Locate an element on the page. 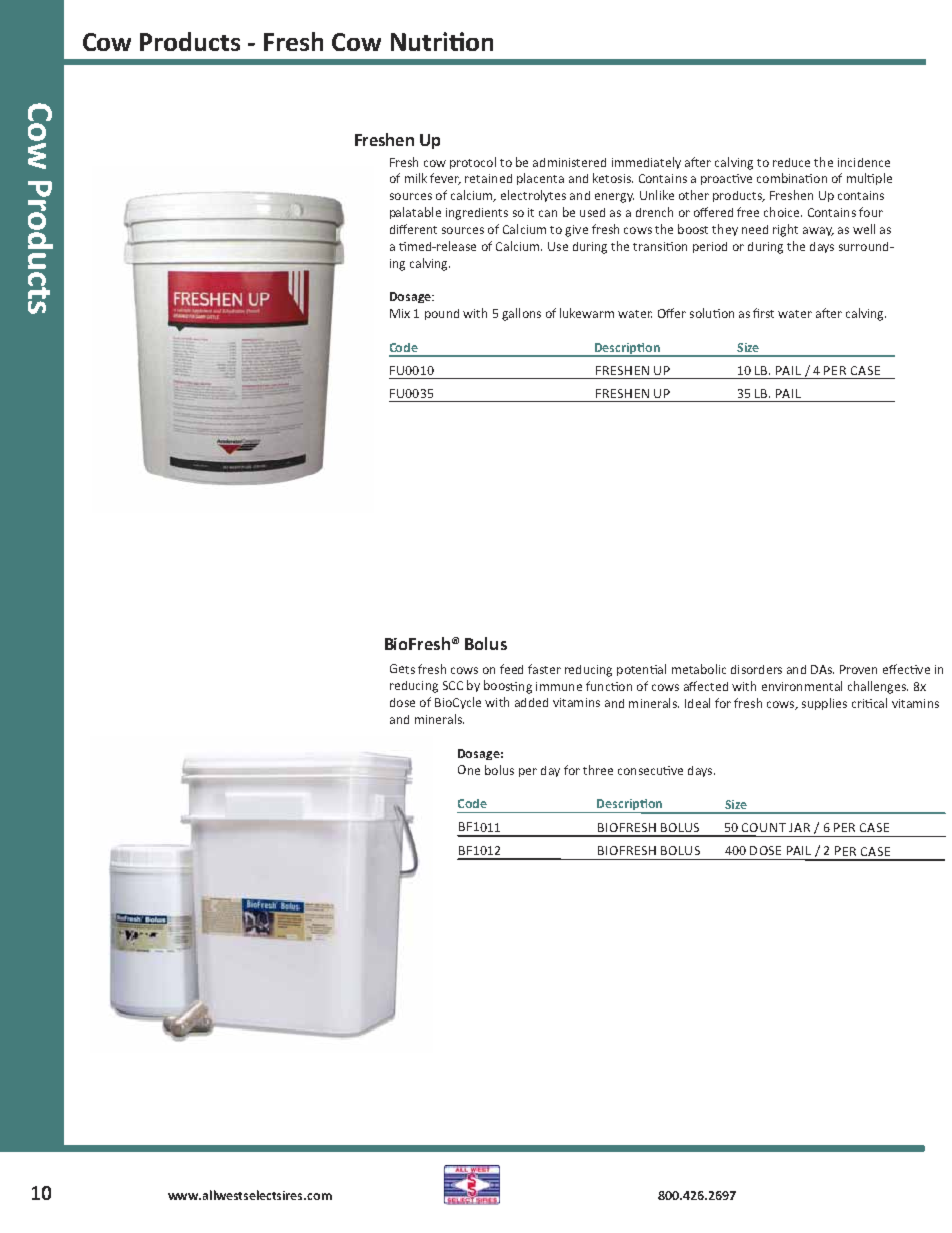  pound is located at coordinates (442, 314).
